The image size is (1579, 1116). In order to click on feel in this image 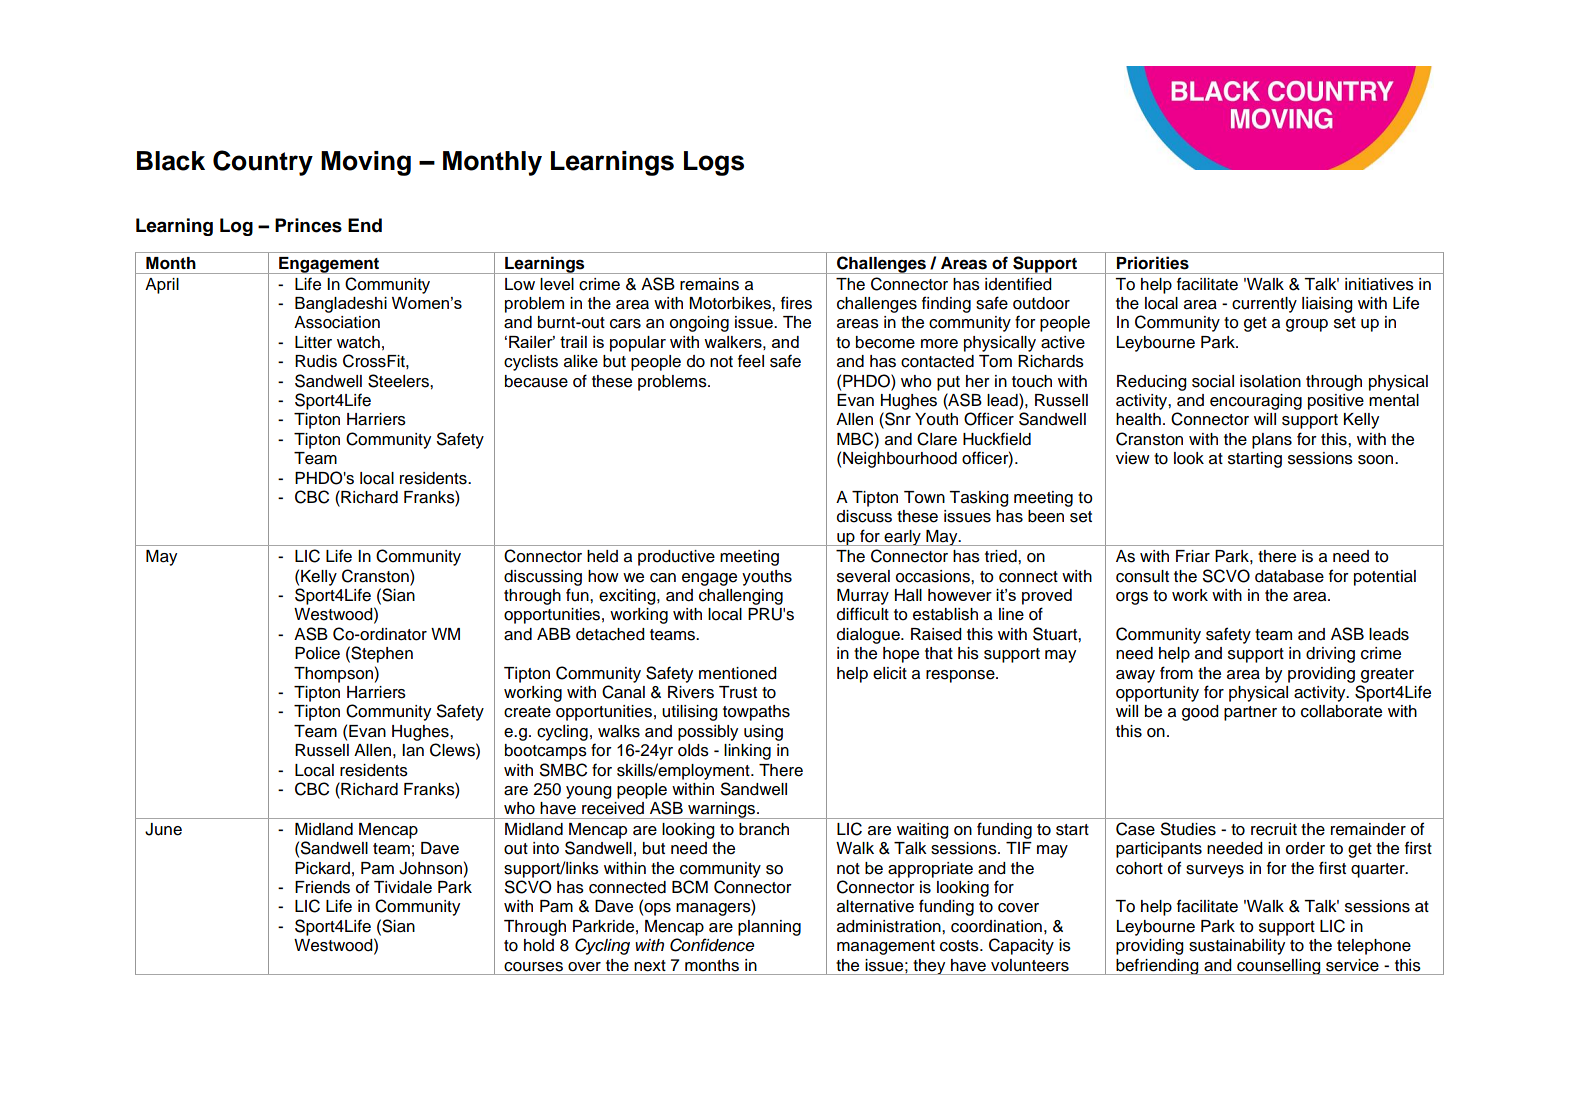, I will do `click(751, 361)`.
